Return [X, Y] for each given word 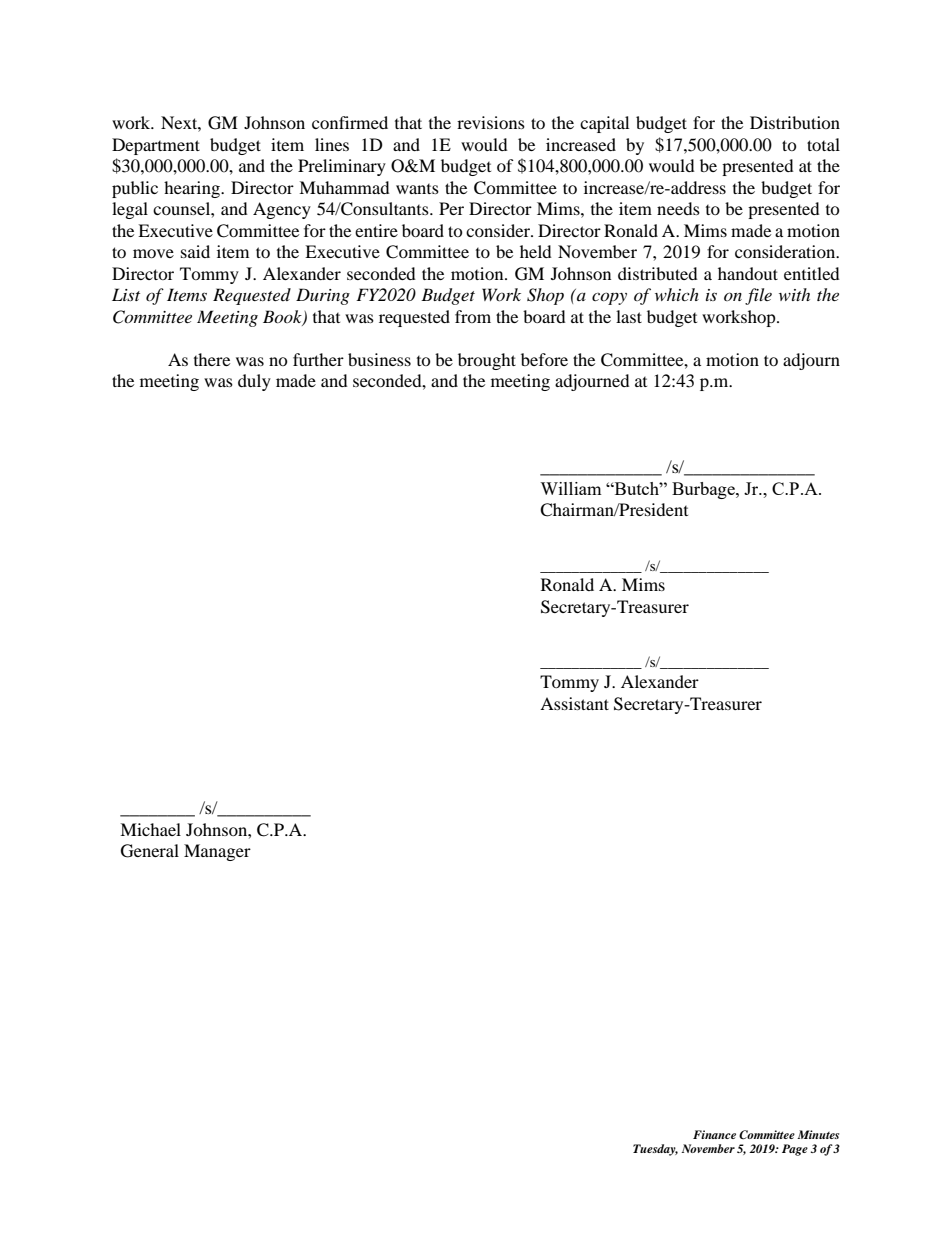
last [629, 316]
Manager [217, 852]
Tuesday [655, 1150]
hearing [193, 189]
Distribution [795, 122]
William [571, 488]
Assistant [574, 703]
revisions [491, 122]
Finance [714, 1134]
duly [254, 382]
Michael [150, 829]
